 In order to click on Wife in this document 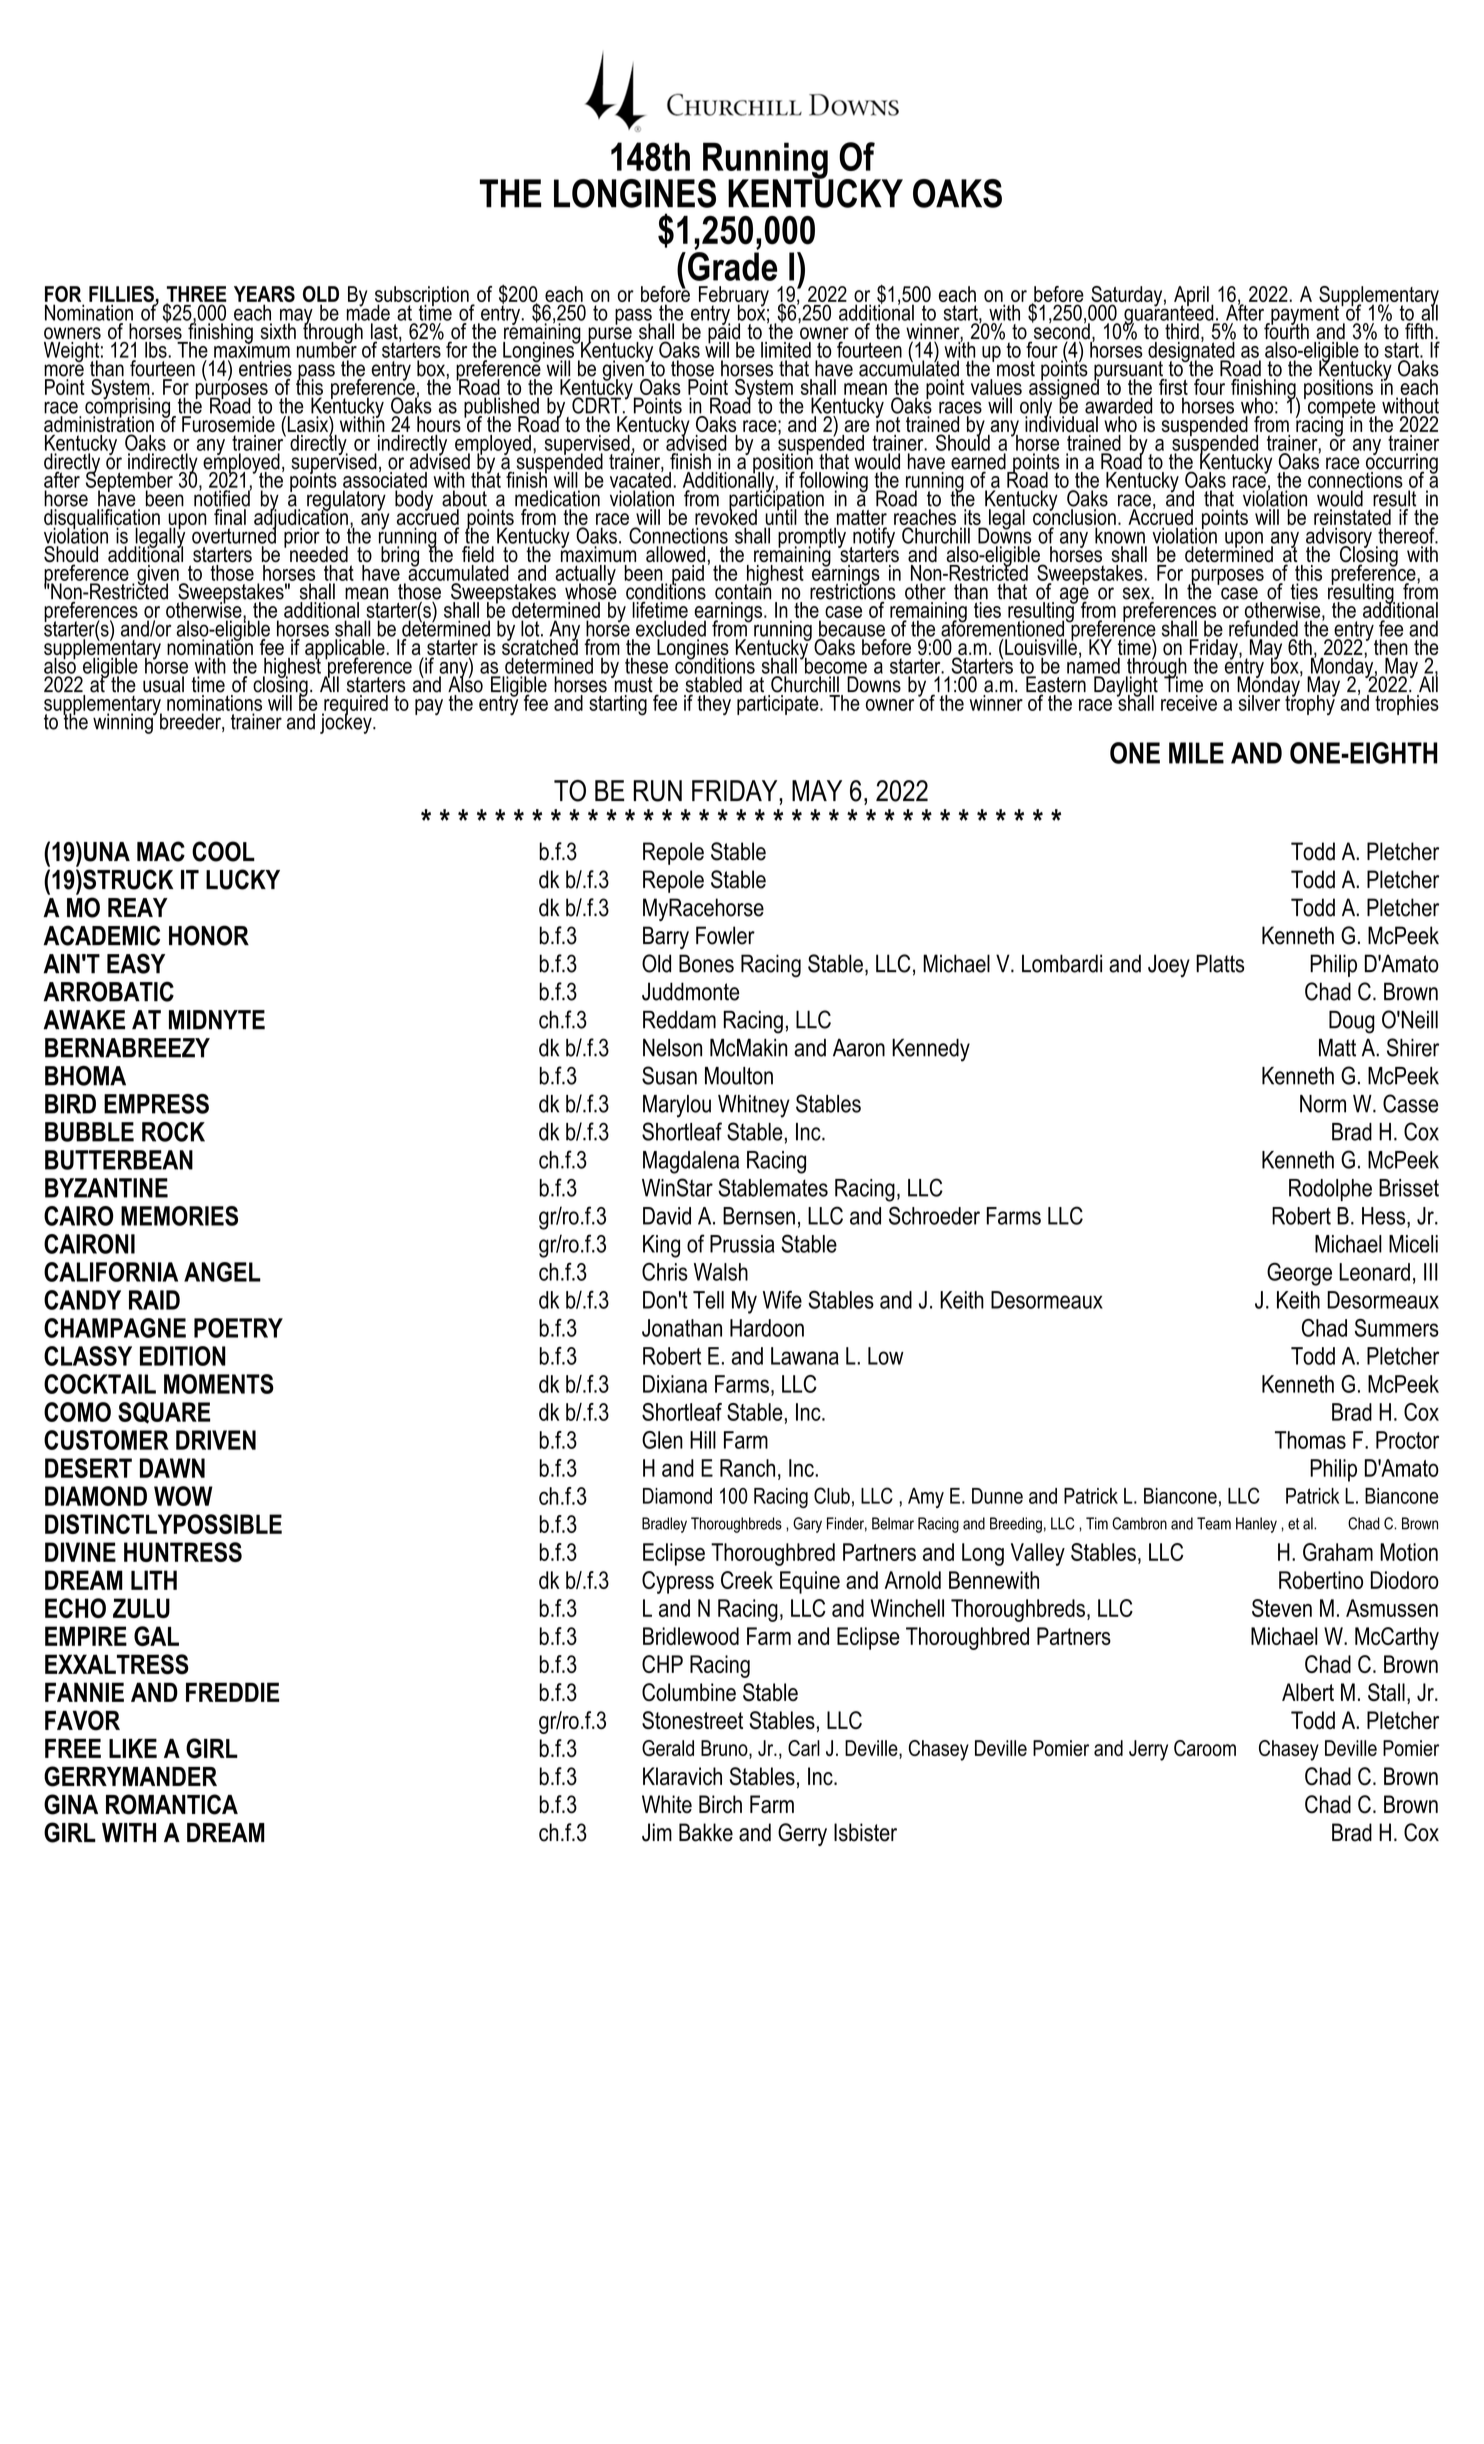, I will do `click(782, 1299)`.
